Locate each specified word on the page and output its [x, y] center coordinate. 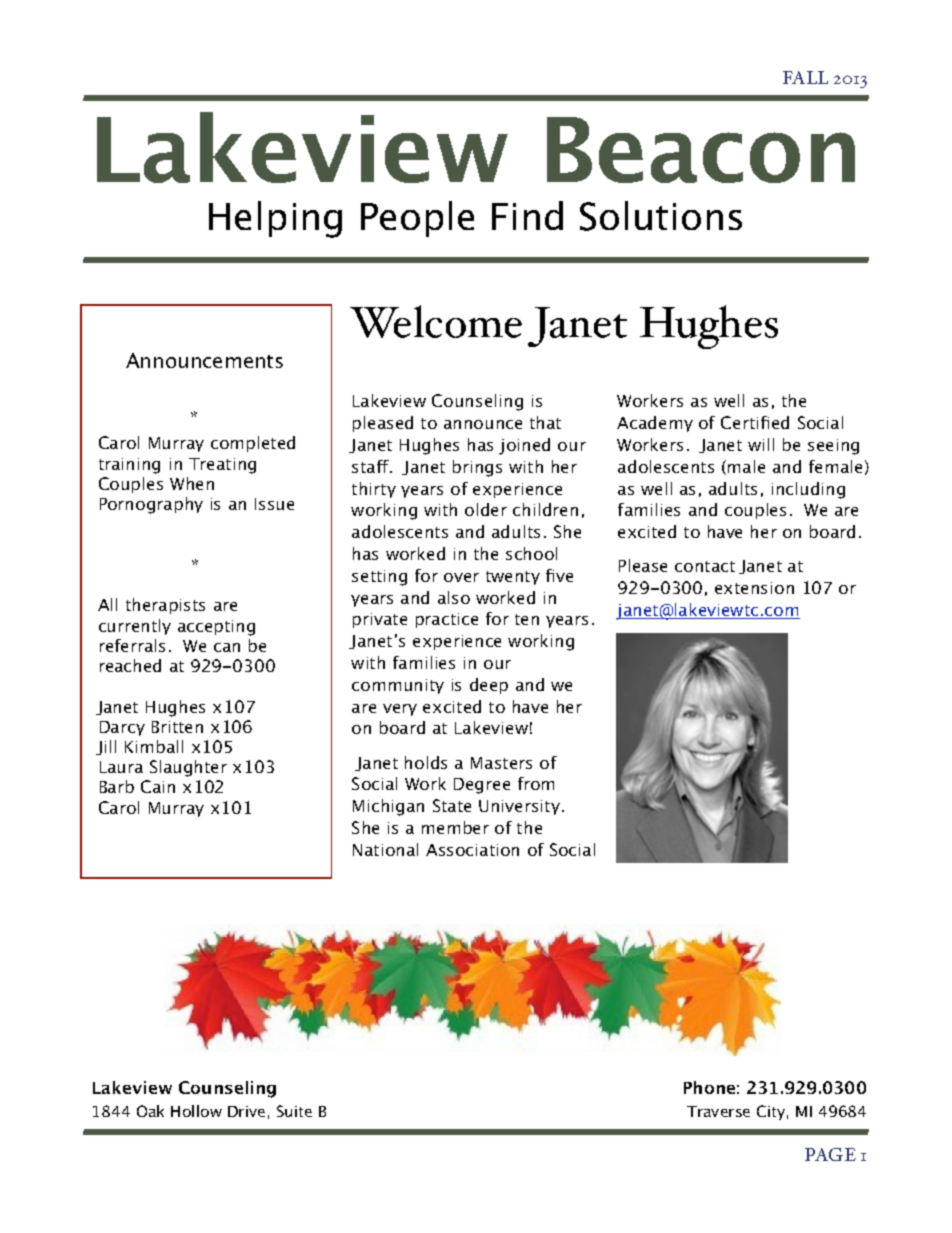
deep [489, 686]
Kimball [154, 746]
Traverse [718, 1111]
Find [527, 215]
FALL [805, 77]
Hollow [196, 1111]
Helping [275, 219]
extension [754, 588]
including [808, 490]
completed [253, 444]
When [192, 483]
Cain [158, 786]
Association [472, 850]
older [486, 509]
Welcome [436, 321]
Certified [755, 422]
